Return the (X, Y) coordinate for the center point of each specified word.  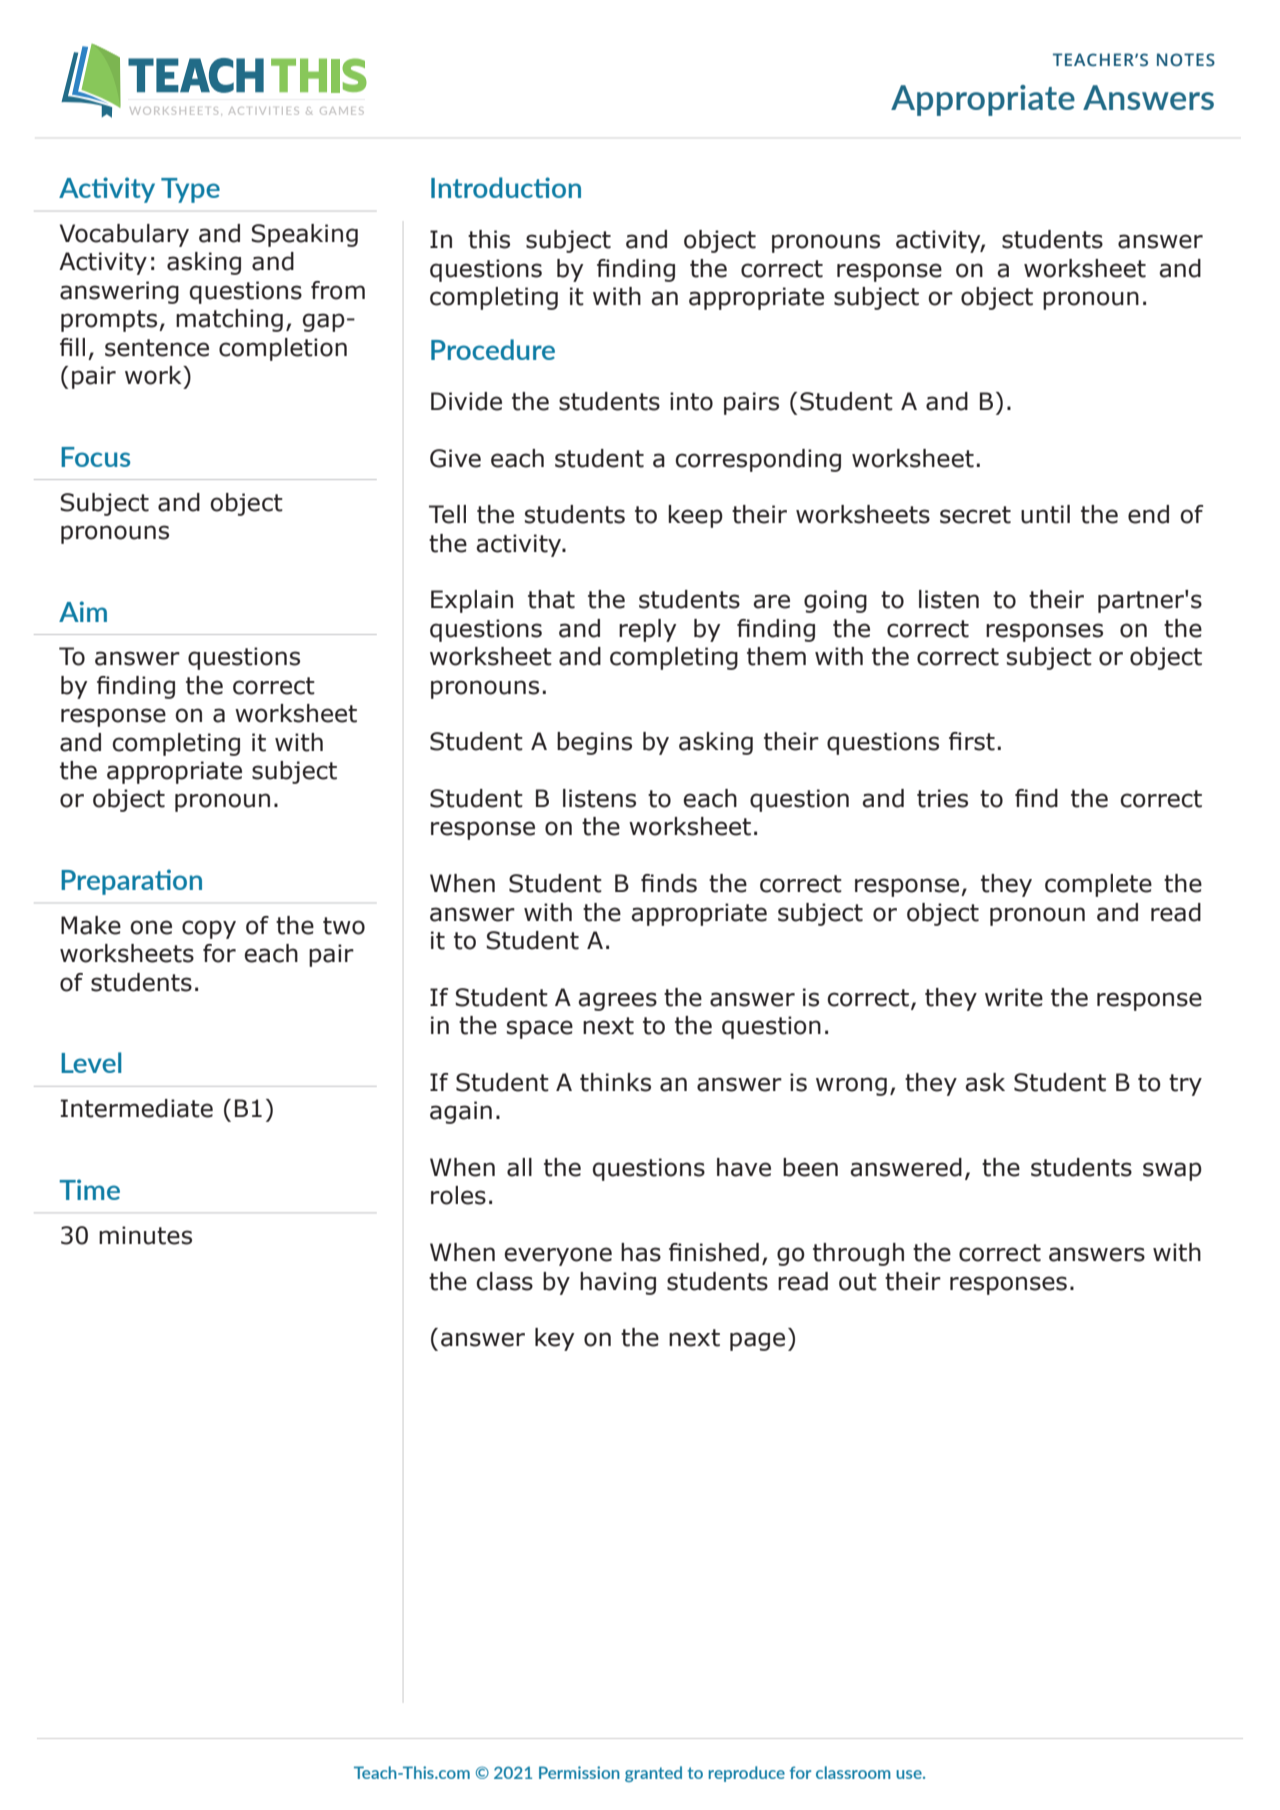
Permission (579, 1772)
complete (1098, 885)
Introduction (506, 187)
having (618, 1283)
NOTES (1186, 60)
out (858, 1282)
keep (695, 516)
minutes (145, 1235)
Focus (95, 457)
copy (209, 929)
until (1045, 514)
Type (190, 190)
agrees (617, 1001)
